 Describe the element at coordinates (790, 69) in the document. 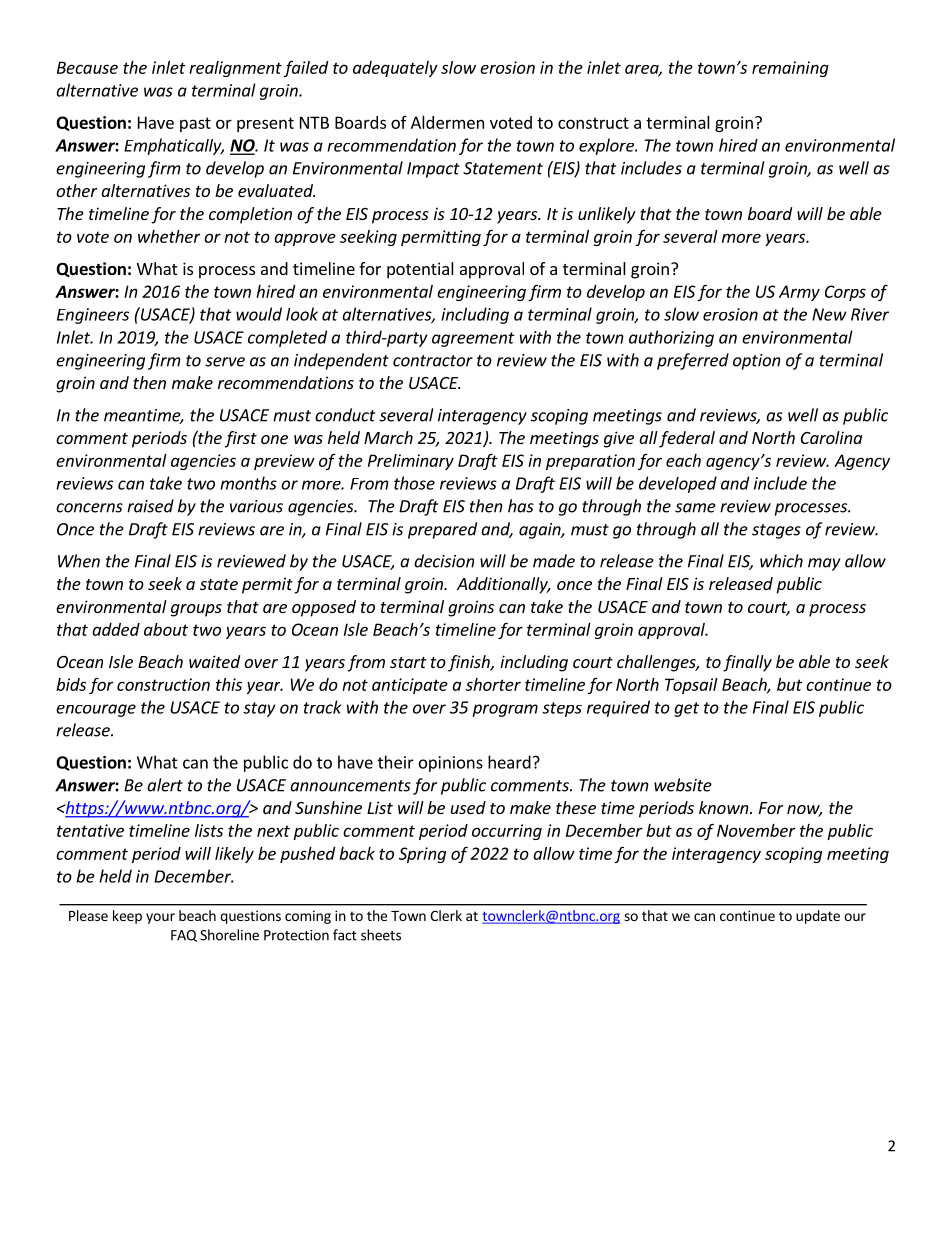

I see `remaining` at that location.
